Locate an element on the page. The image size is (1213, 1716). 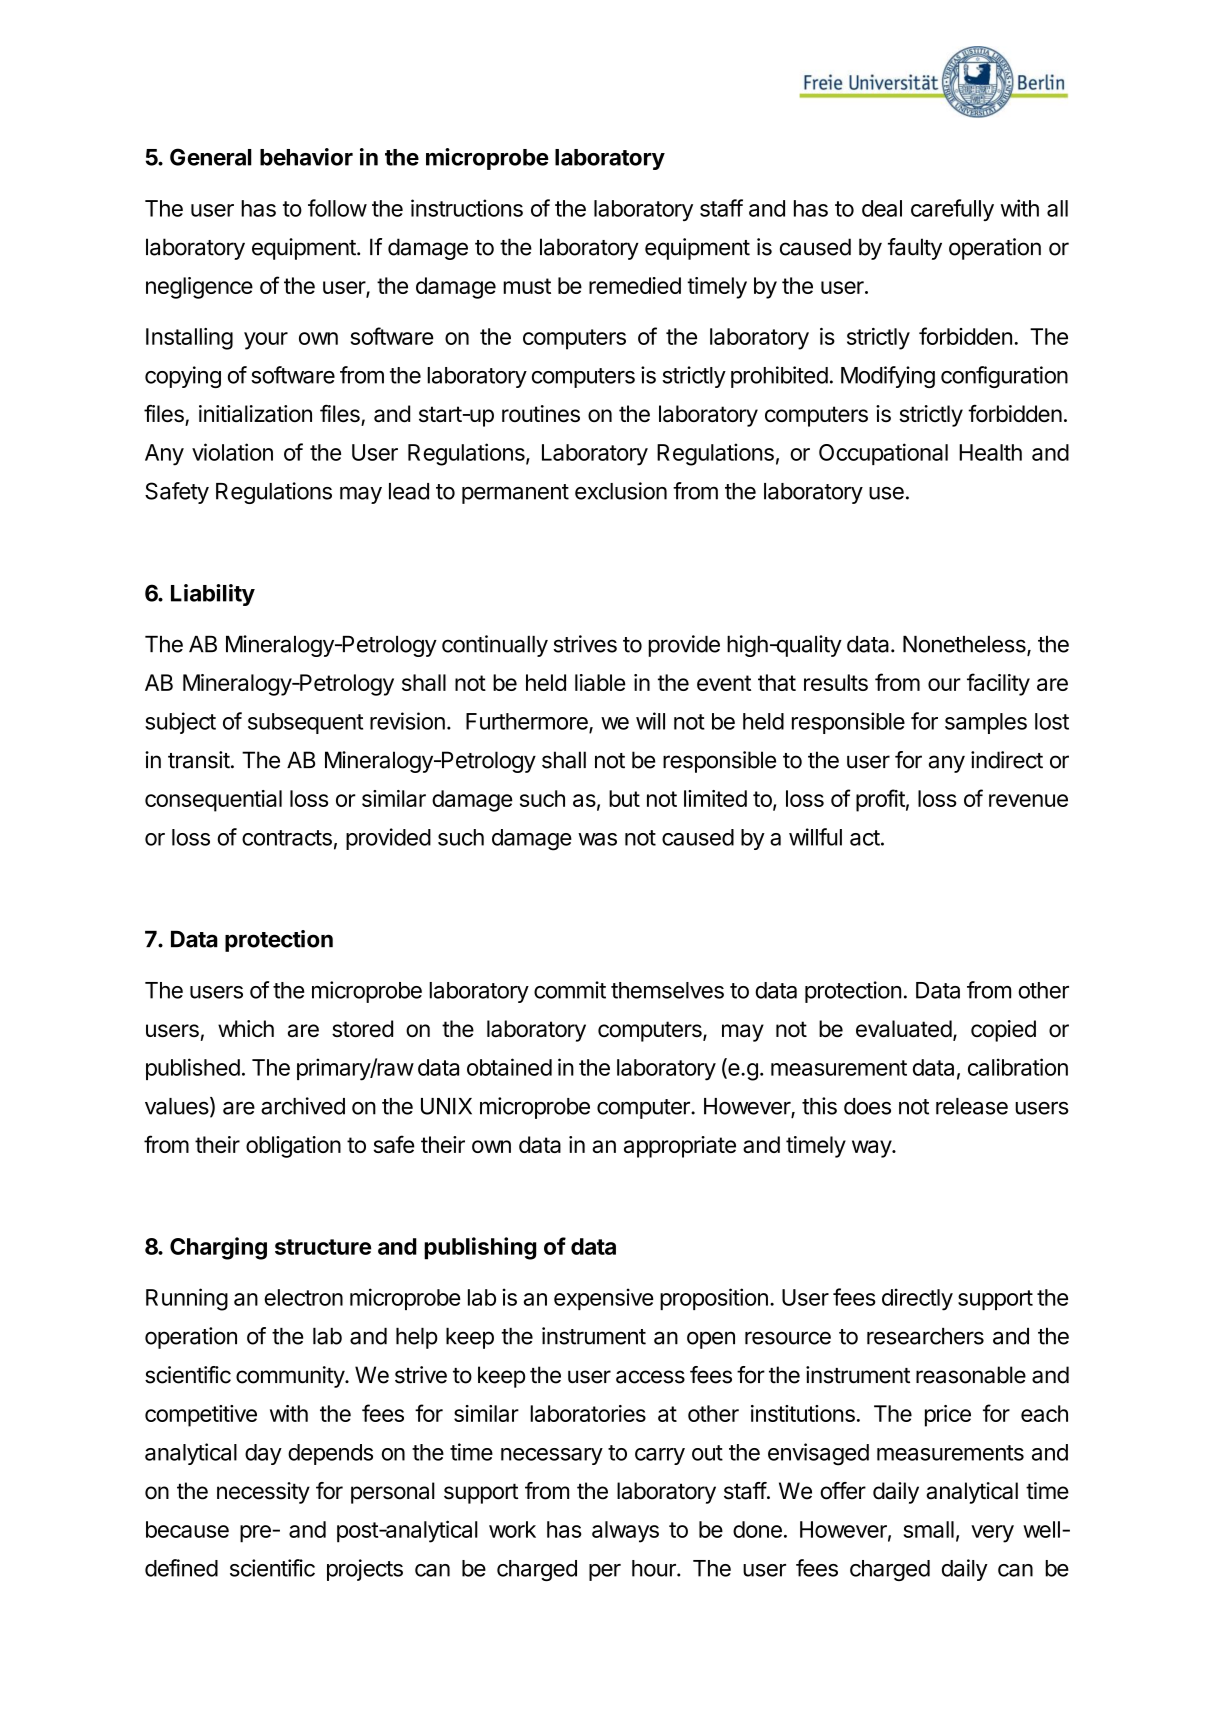
necessity is located at coordinates (263, 1493).
